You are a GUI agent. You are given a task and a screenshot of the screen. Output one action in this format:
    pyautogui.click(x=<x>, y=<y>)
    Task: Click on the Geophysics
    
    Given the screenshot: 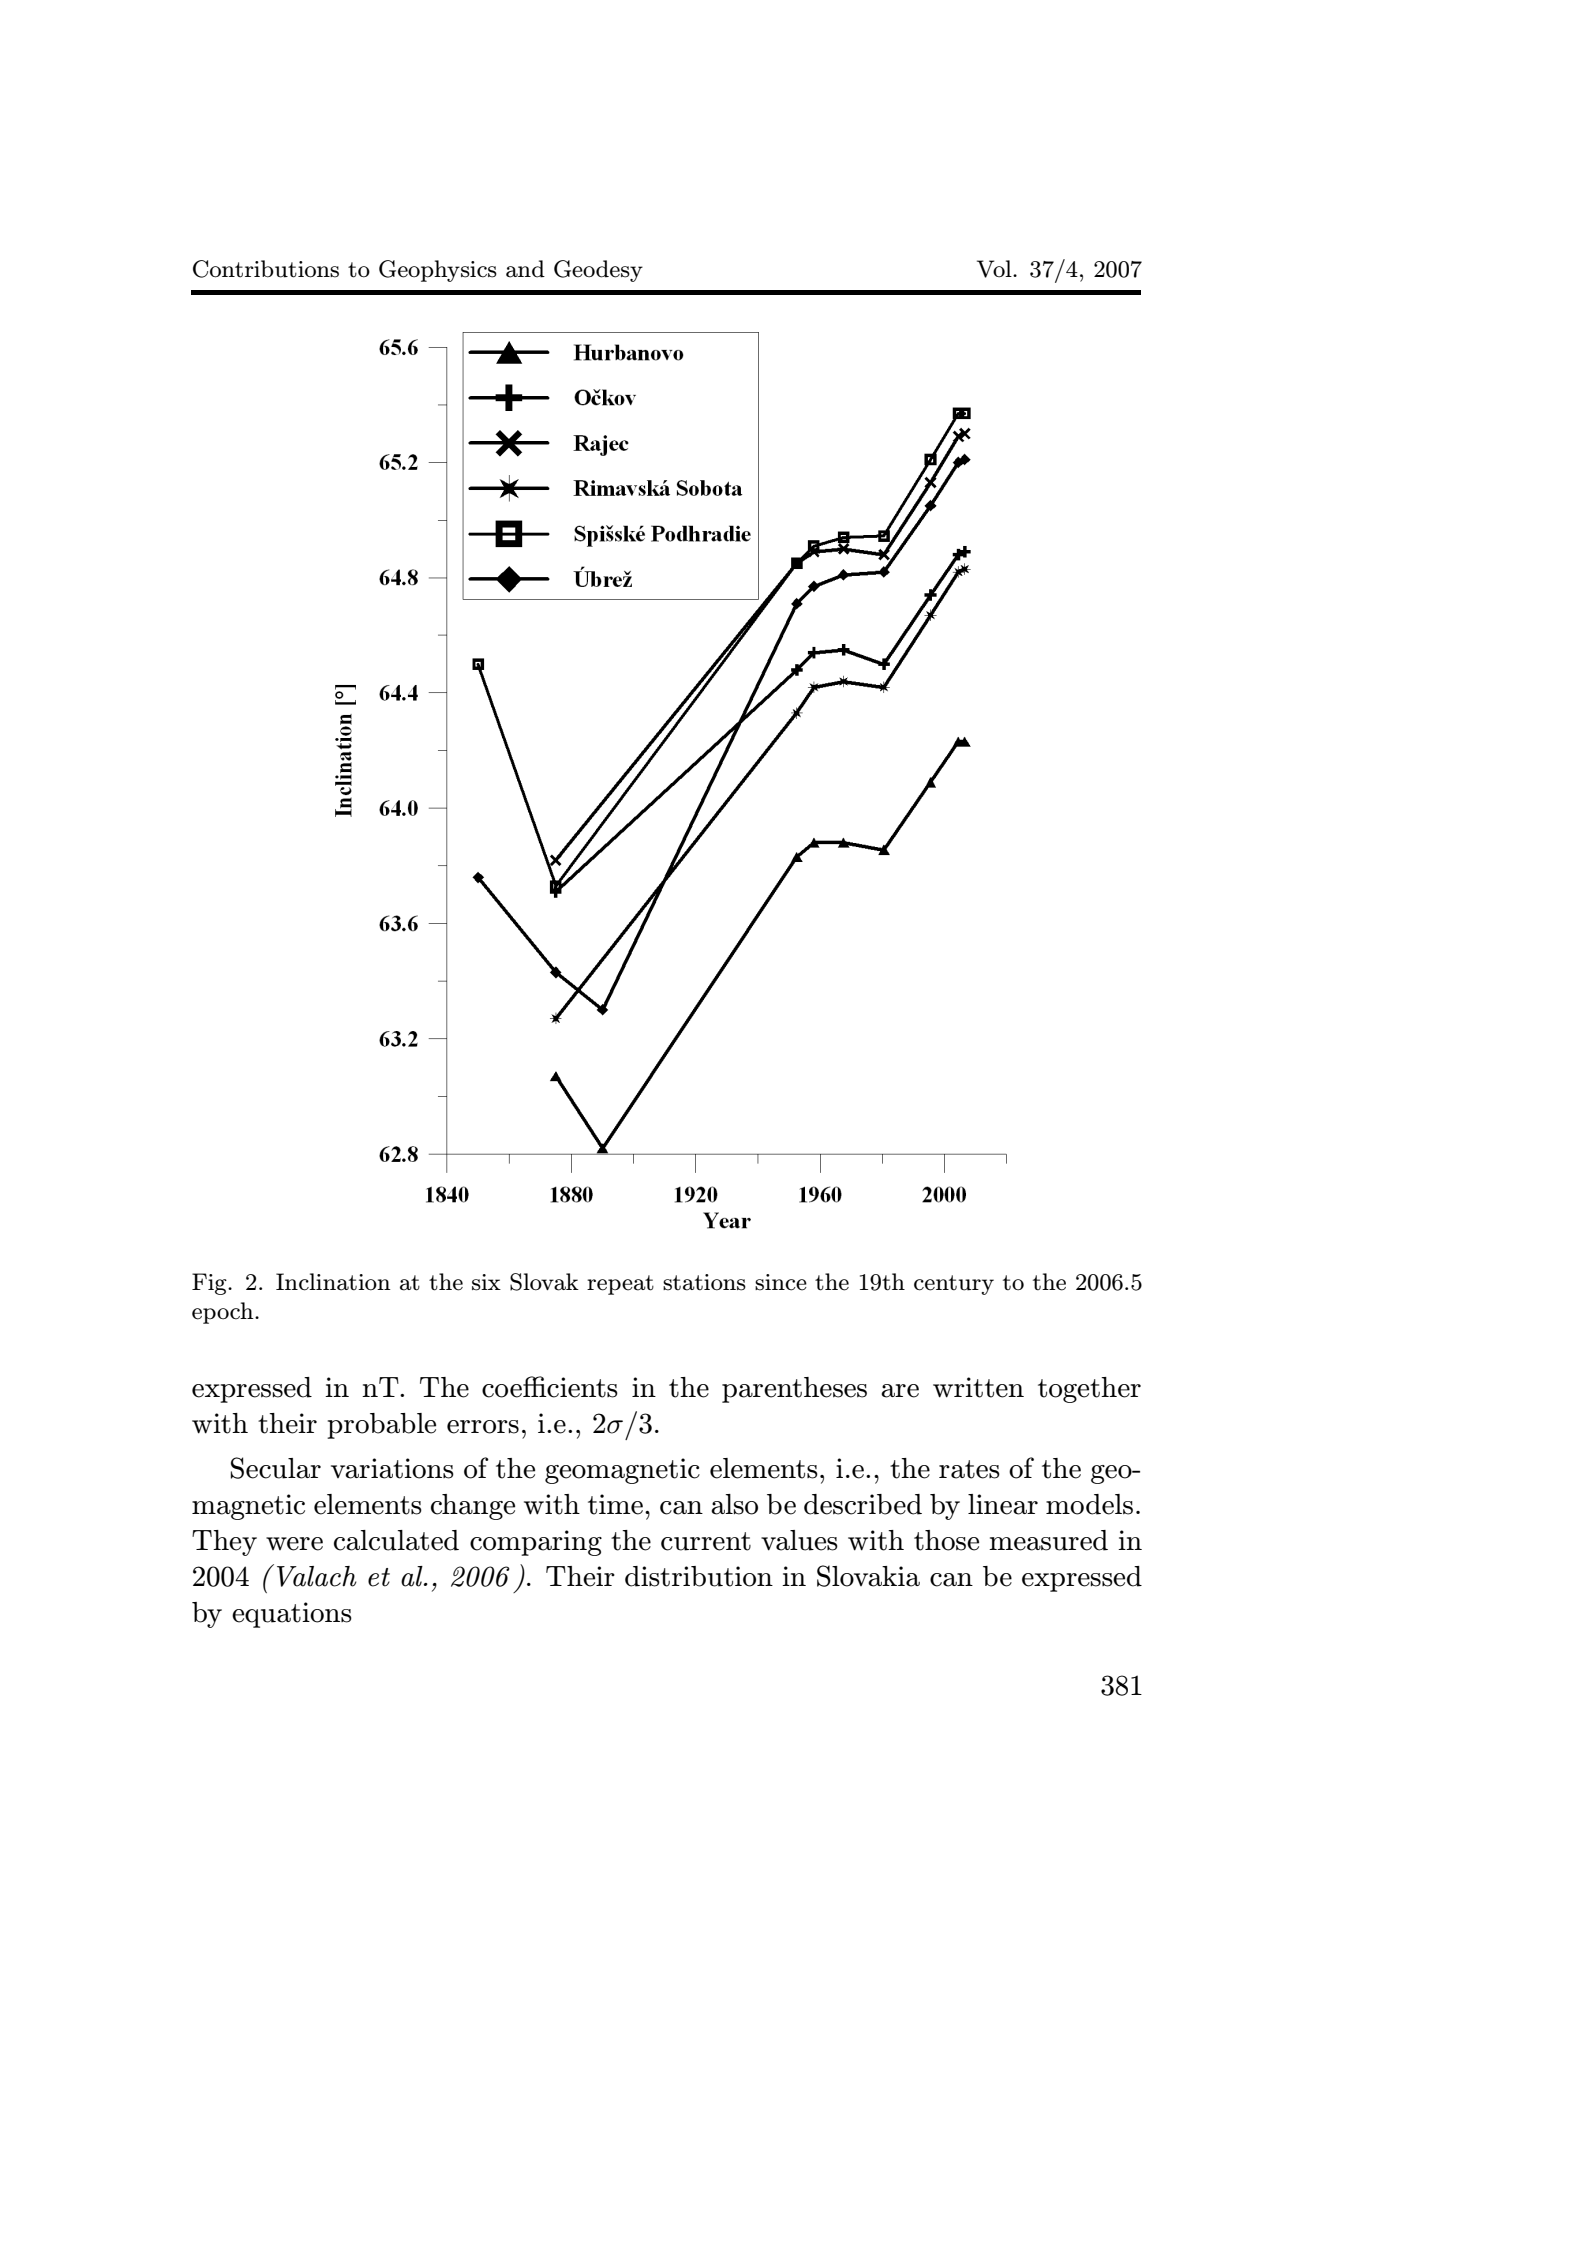 What is the action you would take?
    pyautogui.click(x=438, y=271)
